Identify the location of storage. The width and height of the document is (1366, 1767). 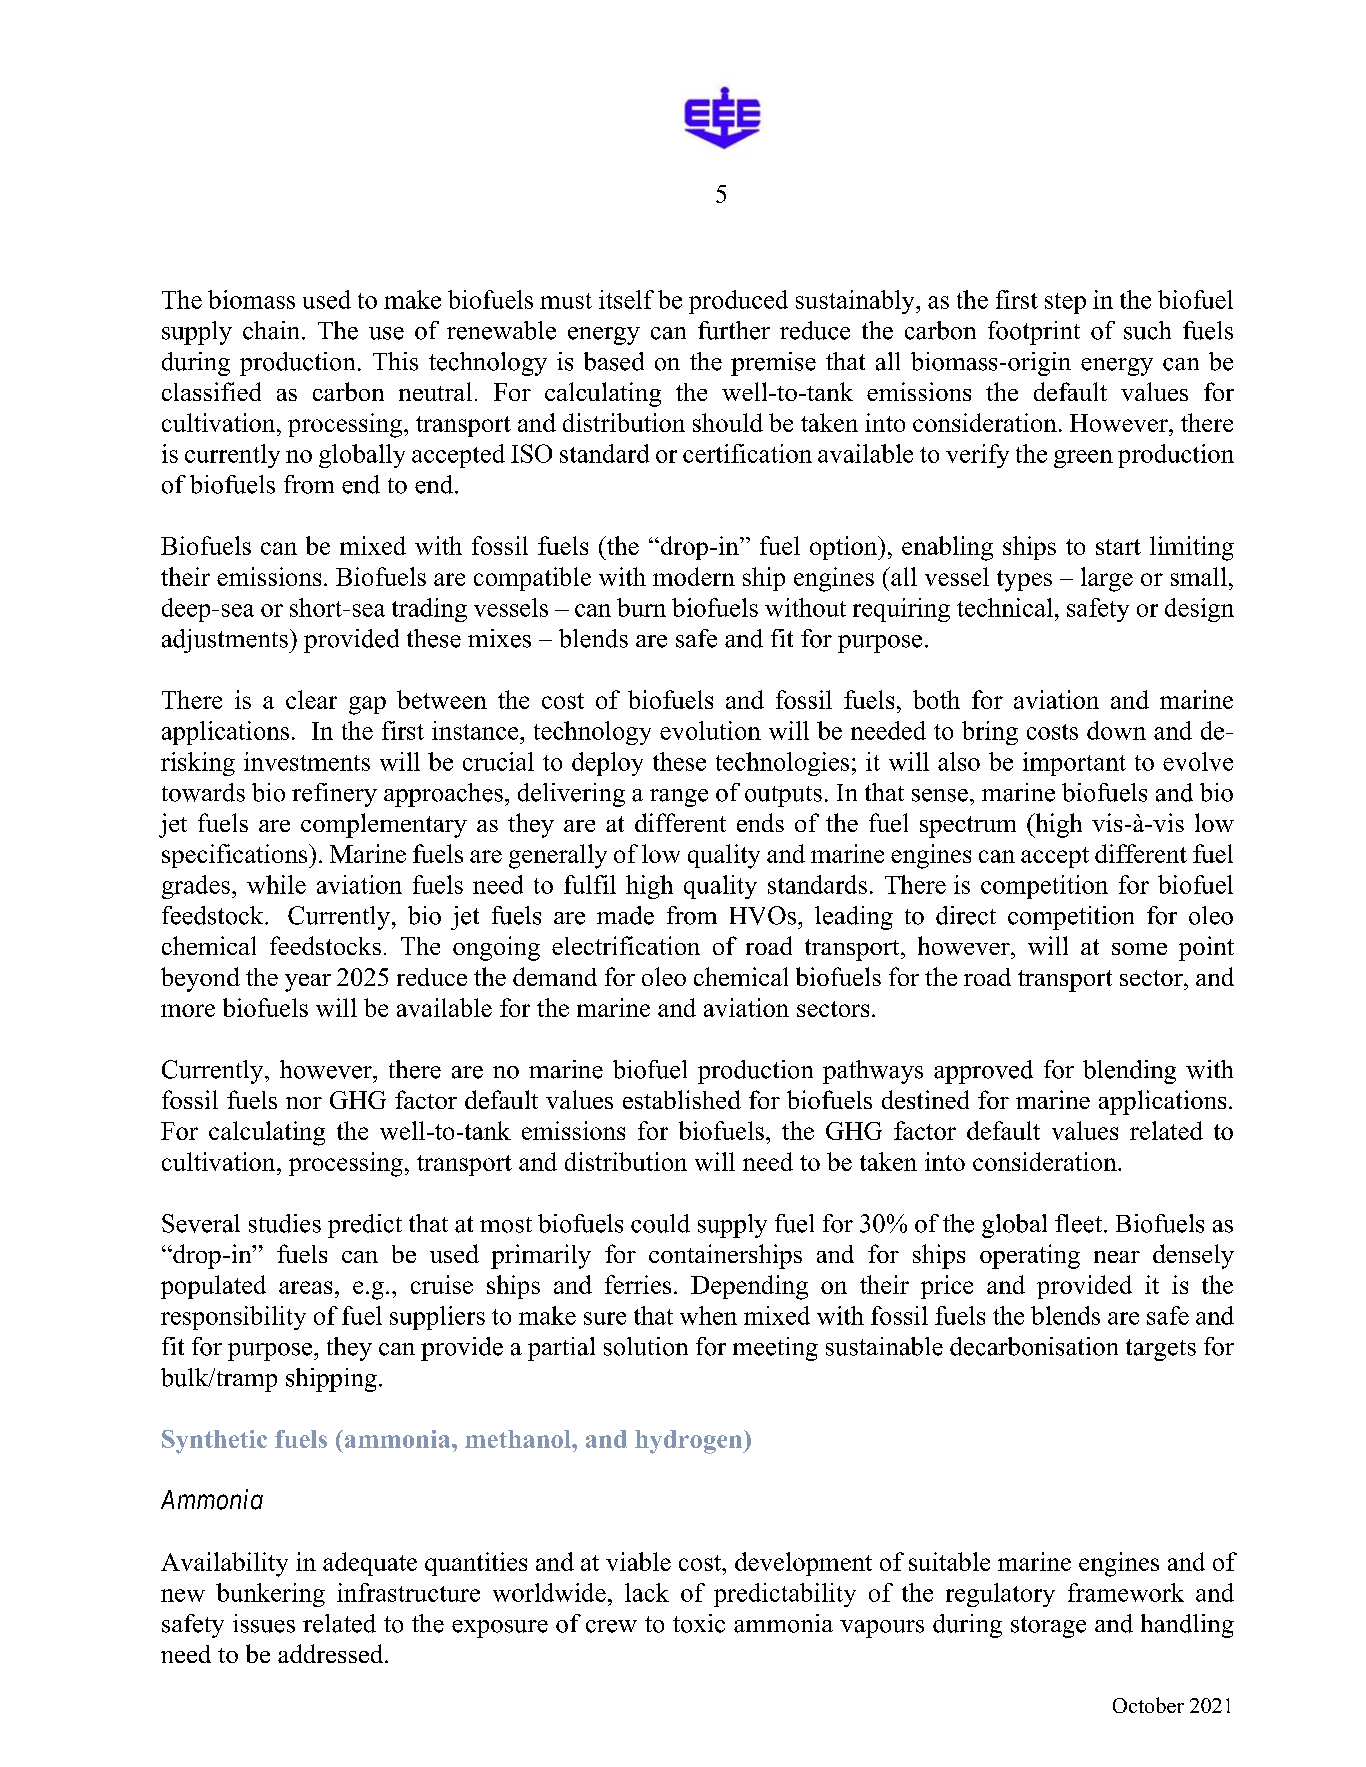
(1048, 1627).
